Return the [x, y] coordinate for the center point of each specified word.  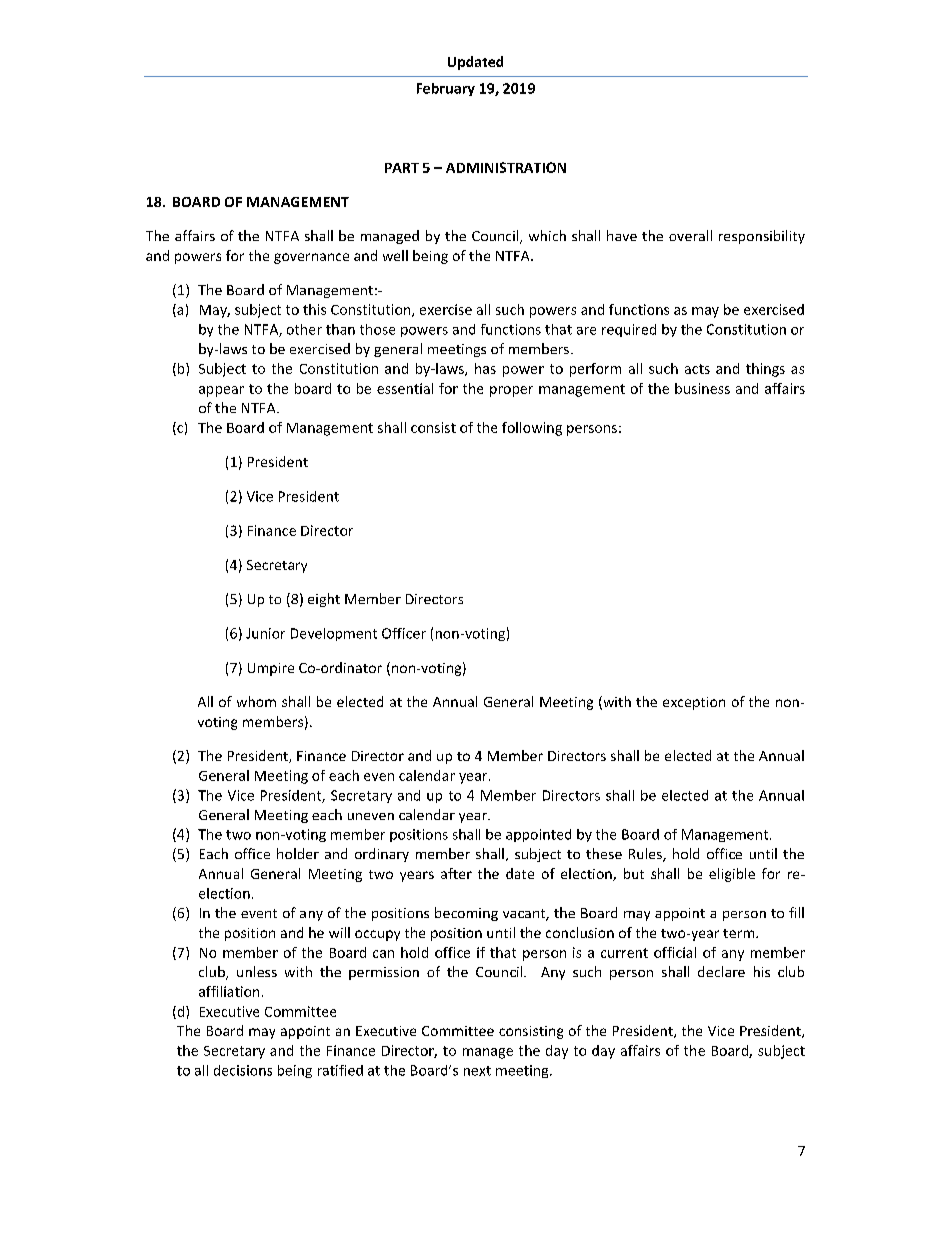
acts [697, 369]
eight [324, 600]
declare [721, 971]
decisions [243, 1070]
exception [694, 703]
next [477, 1071]
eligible [732, 875]
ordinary [382, 855]
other [304, 329]
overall [690, 235]
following [532, 429]
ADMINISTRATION [506, 167]
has [485, 368]
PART [402, 168]
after [456, 873]
